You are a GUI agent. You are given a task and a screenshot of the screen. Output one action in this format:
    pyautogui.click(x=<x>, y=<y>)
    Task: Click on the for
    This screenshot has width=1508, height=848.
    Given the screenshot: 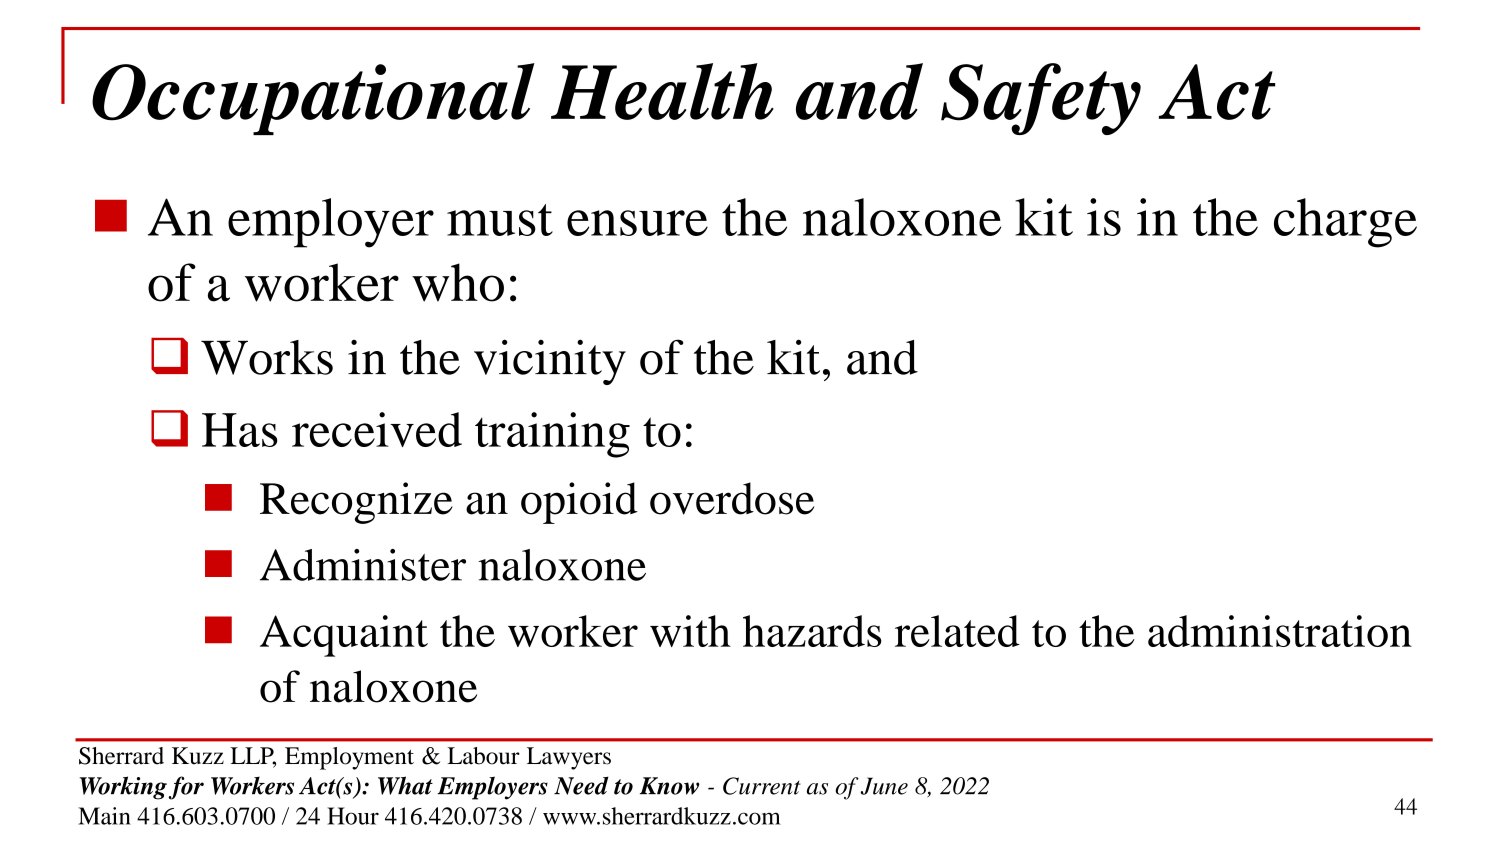 What is the action you would take?
    pyautogui.click(x=186, y=788)
